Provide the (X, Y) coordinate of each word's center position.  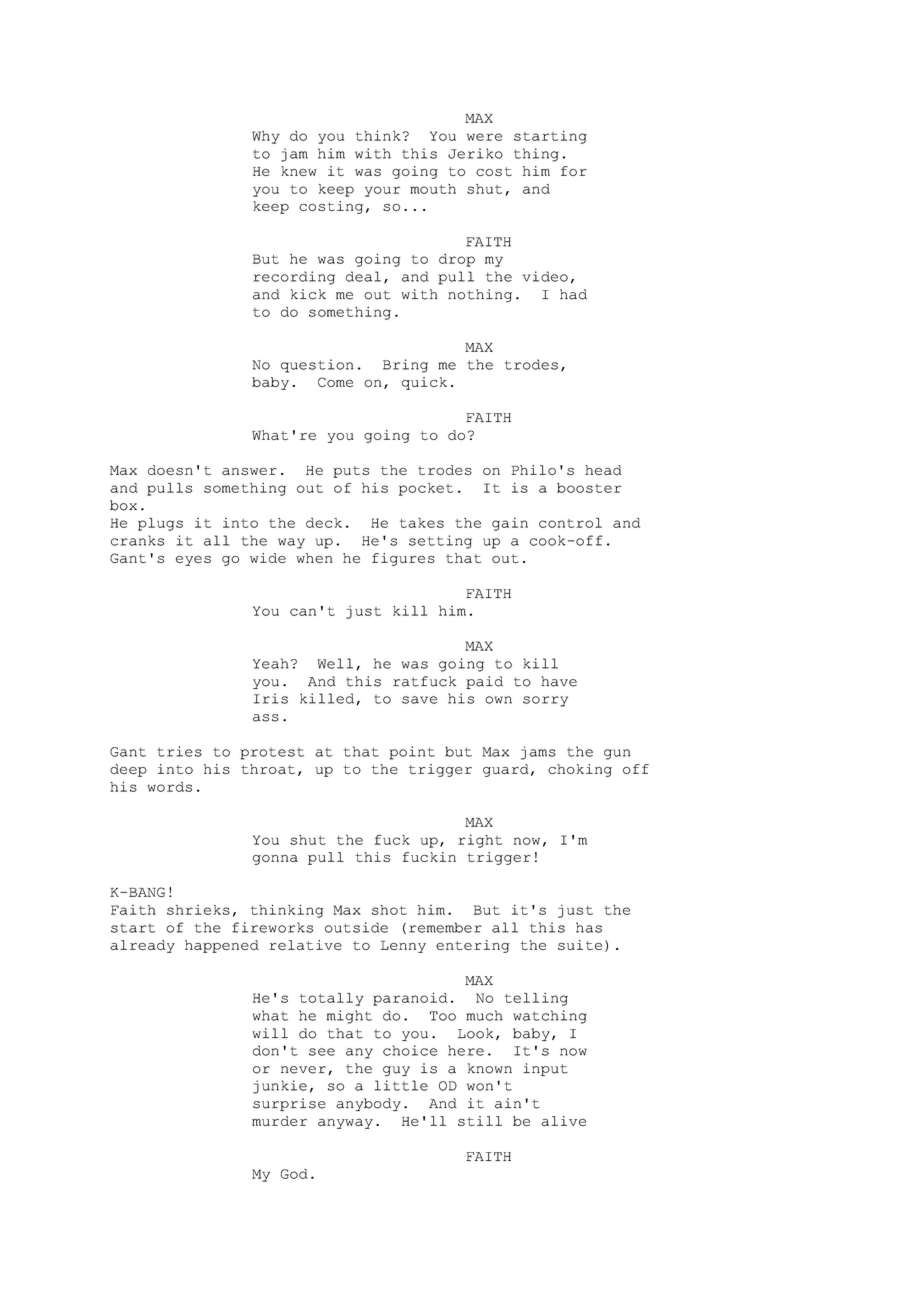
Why (266, 137)
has (589, 927)
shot (389, 910)
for (574, 171)
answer (249, 471)
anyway (345, 1124)
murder (279, 1121)
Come (335, 382)
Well (335, 663)
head (603, 470)
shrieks (198, 910)
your (382, 191)
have (559, 681)
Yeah (271, 663)
